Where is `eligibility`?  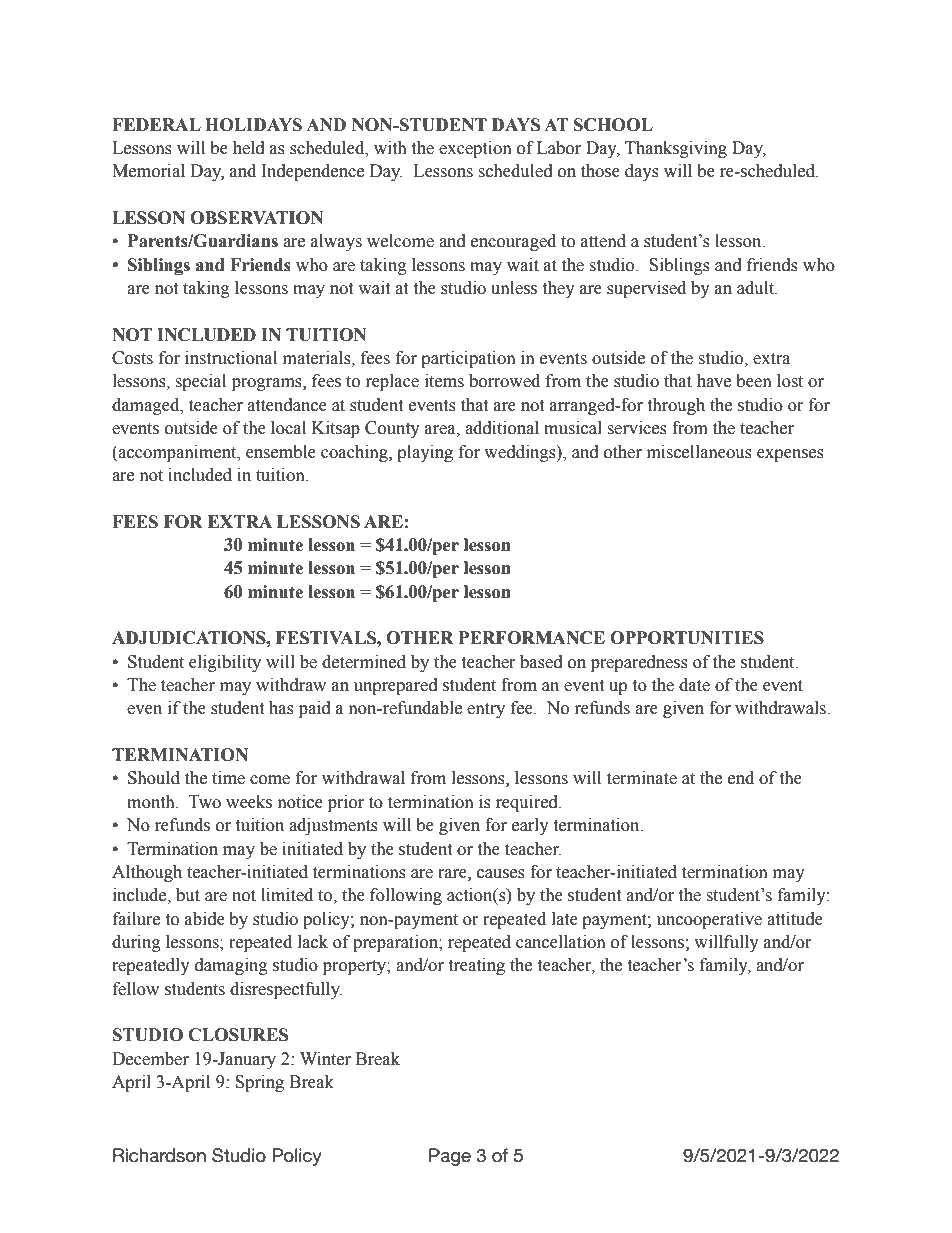
eligibility is located at coordinates (225, 663).
